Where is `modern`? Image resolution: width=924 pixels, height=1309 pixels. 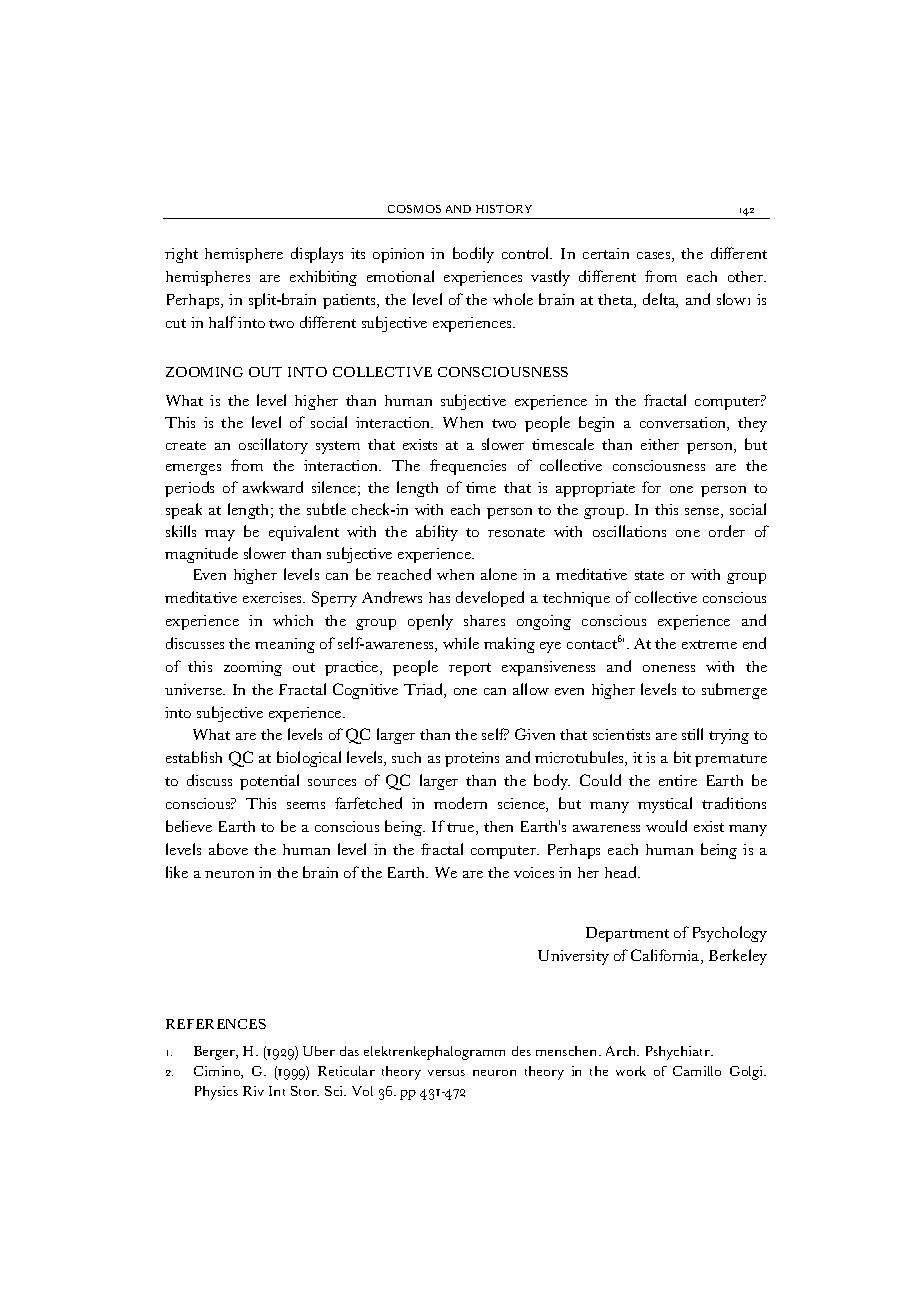 modern is located at coordinates (460, 803).
